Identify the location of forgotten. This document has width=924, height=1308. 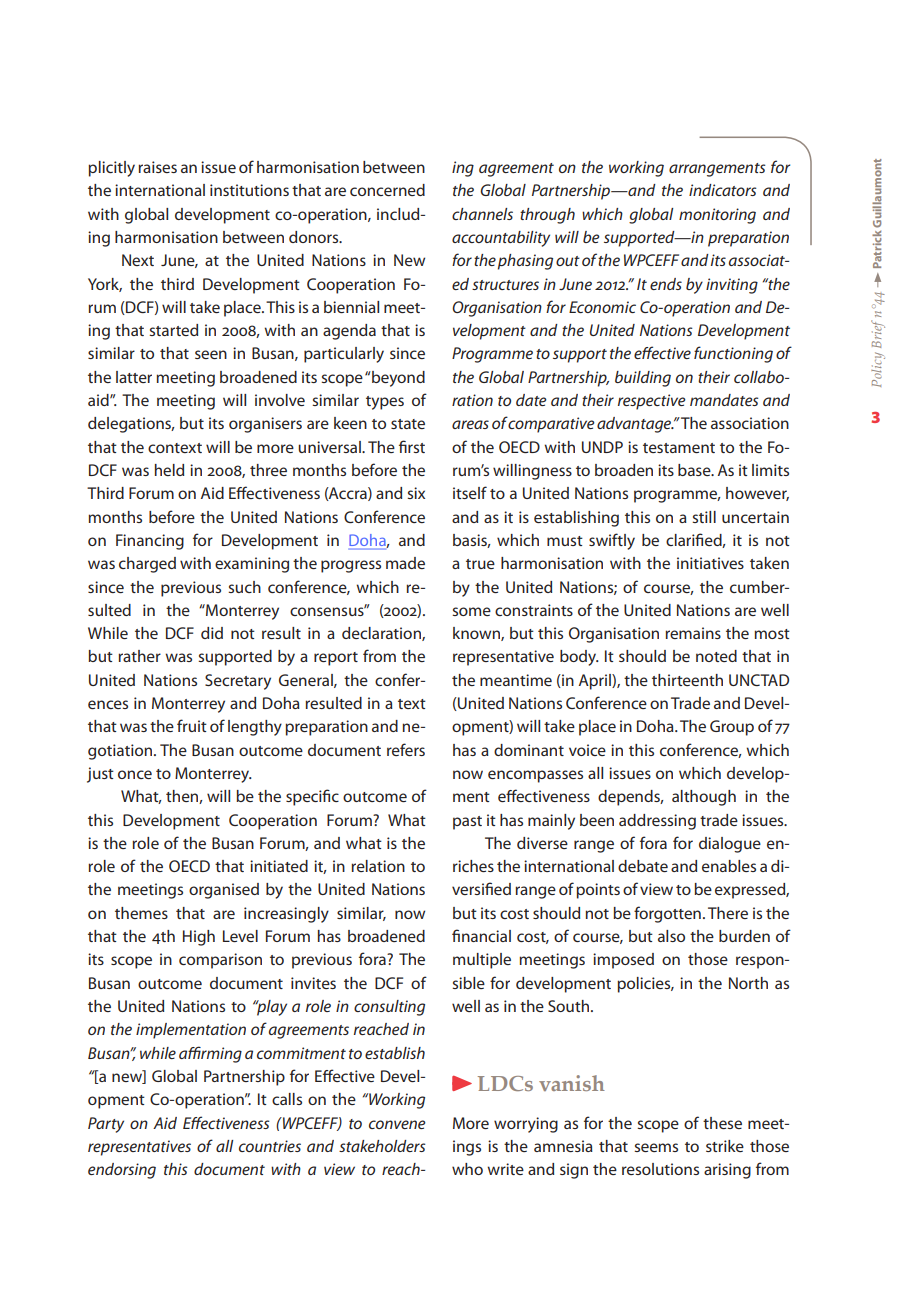
(667, 914).
